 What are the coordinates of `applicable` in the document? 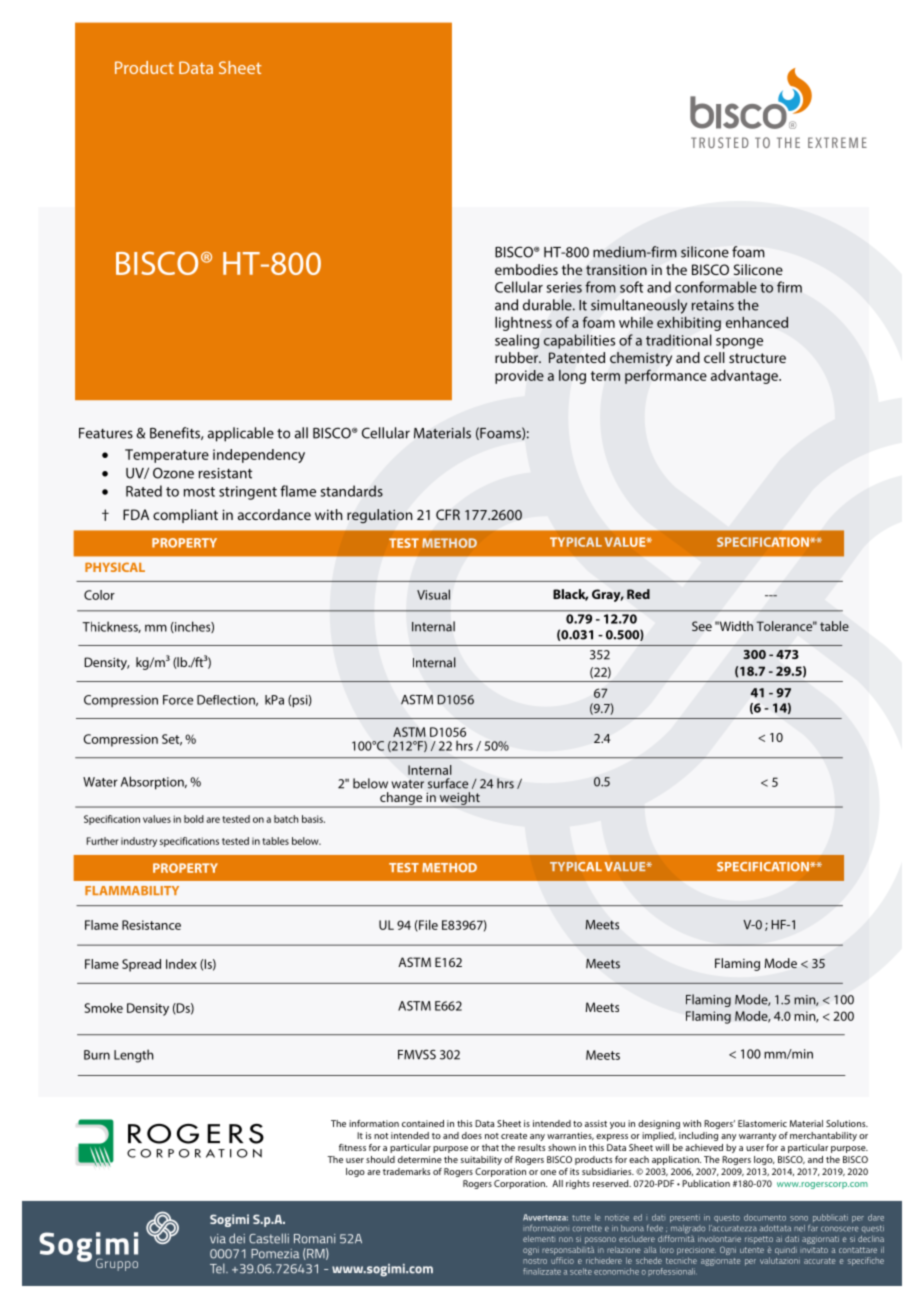 It's located at (241, 434).
